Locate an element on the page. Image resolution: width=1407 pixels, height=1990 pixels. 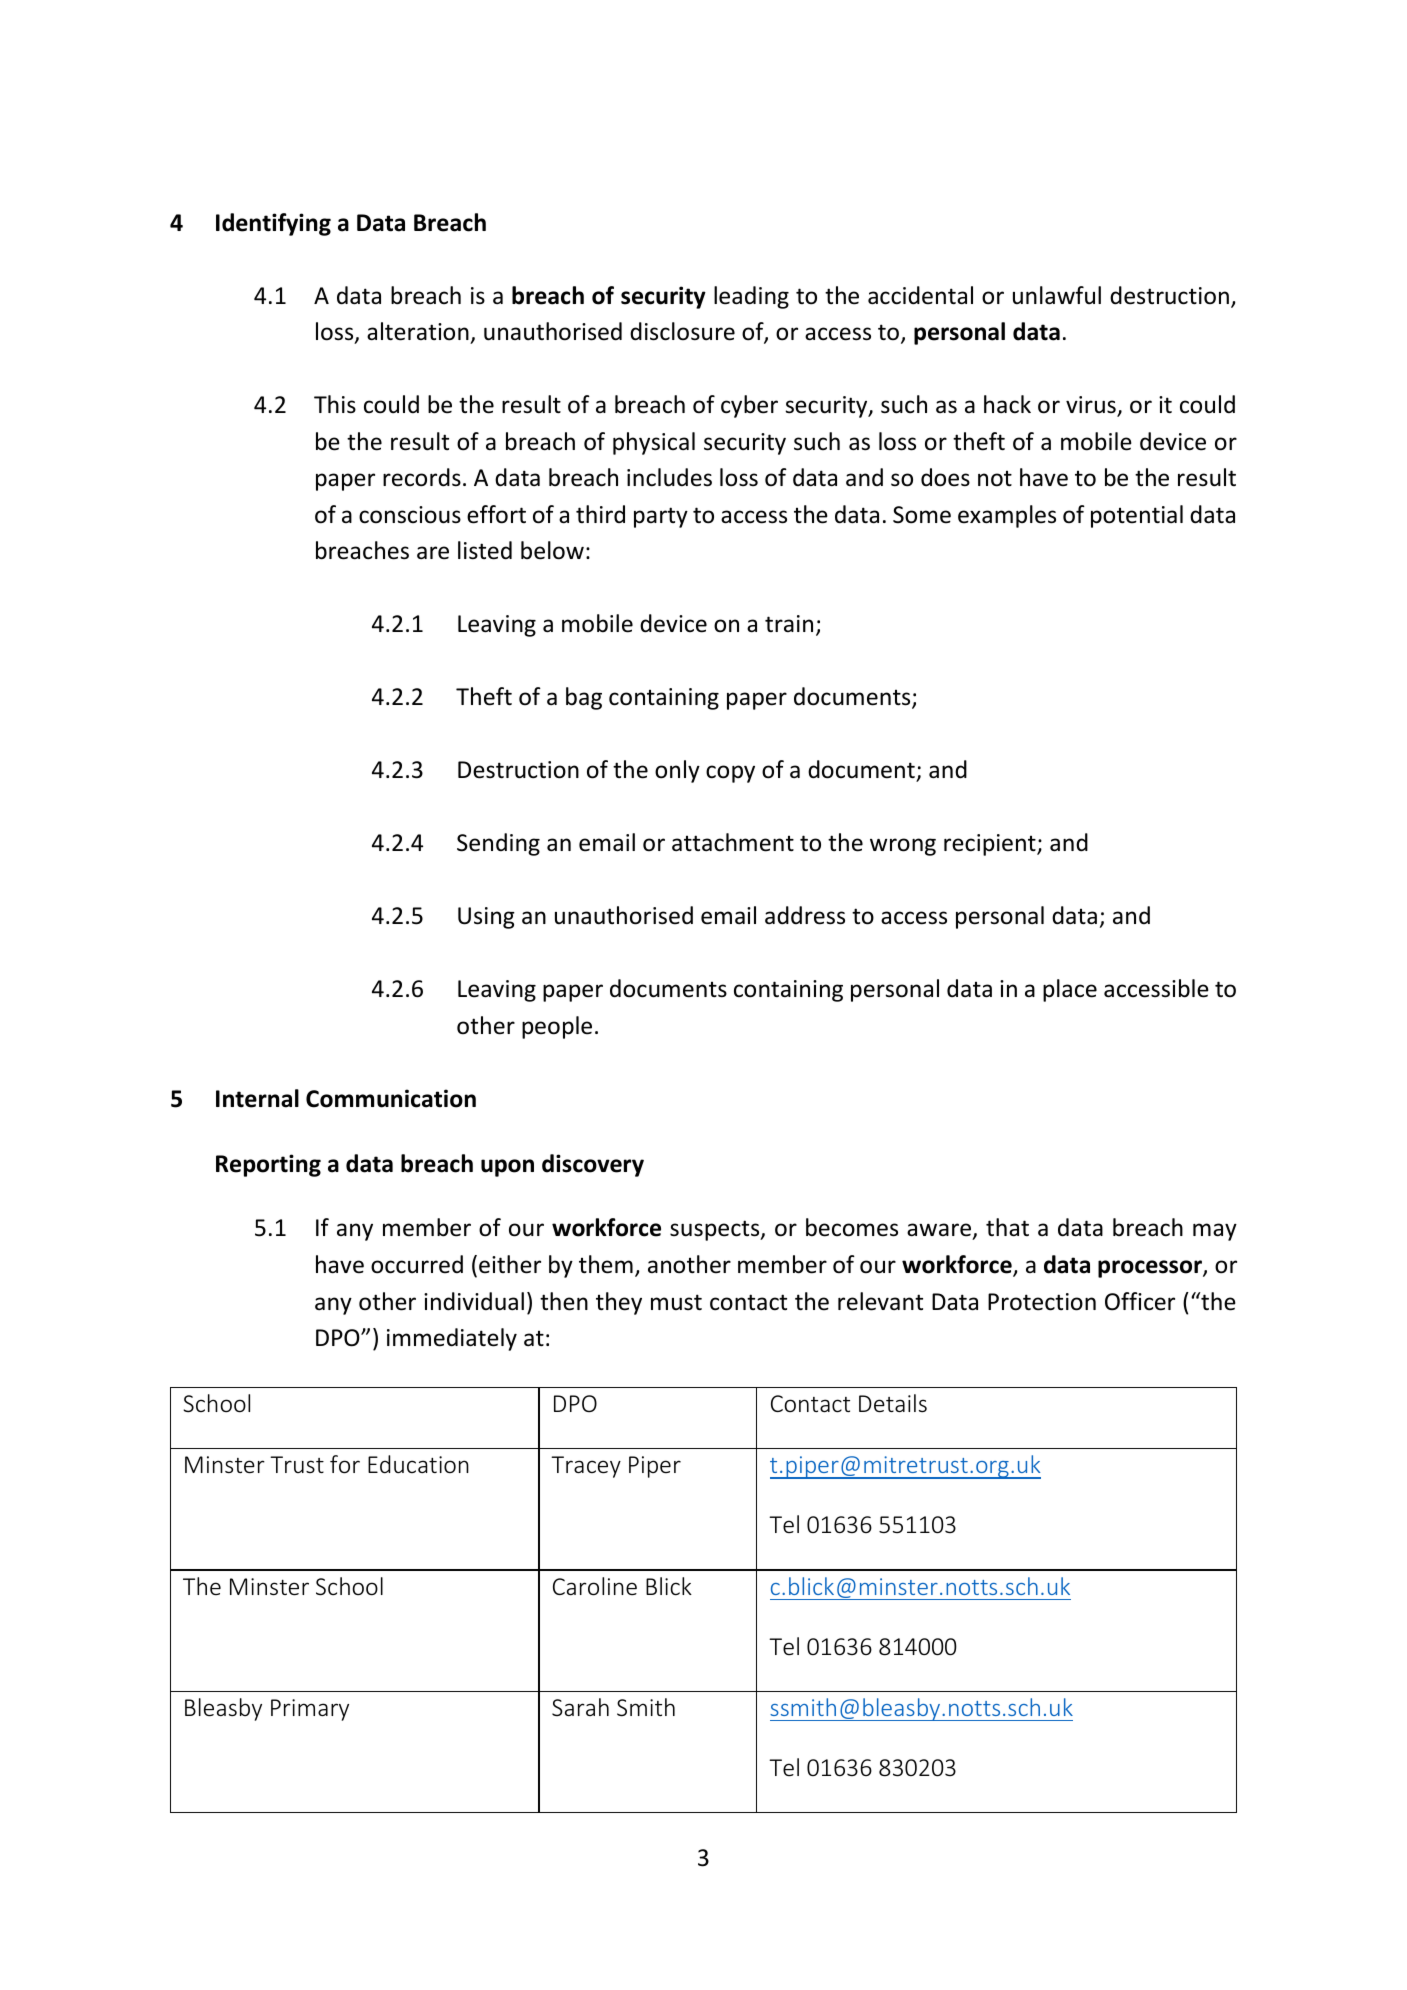
that is located at coordinates (1007, 1227).
